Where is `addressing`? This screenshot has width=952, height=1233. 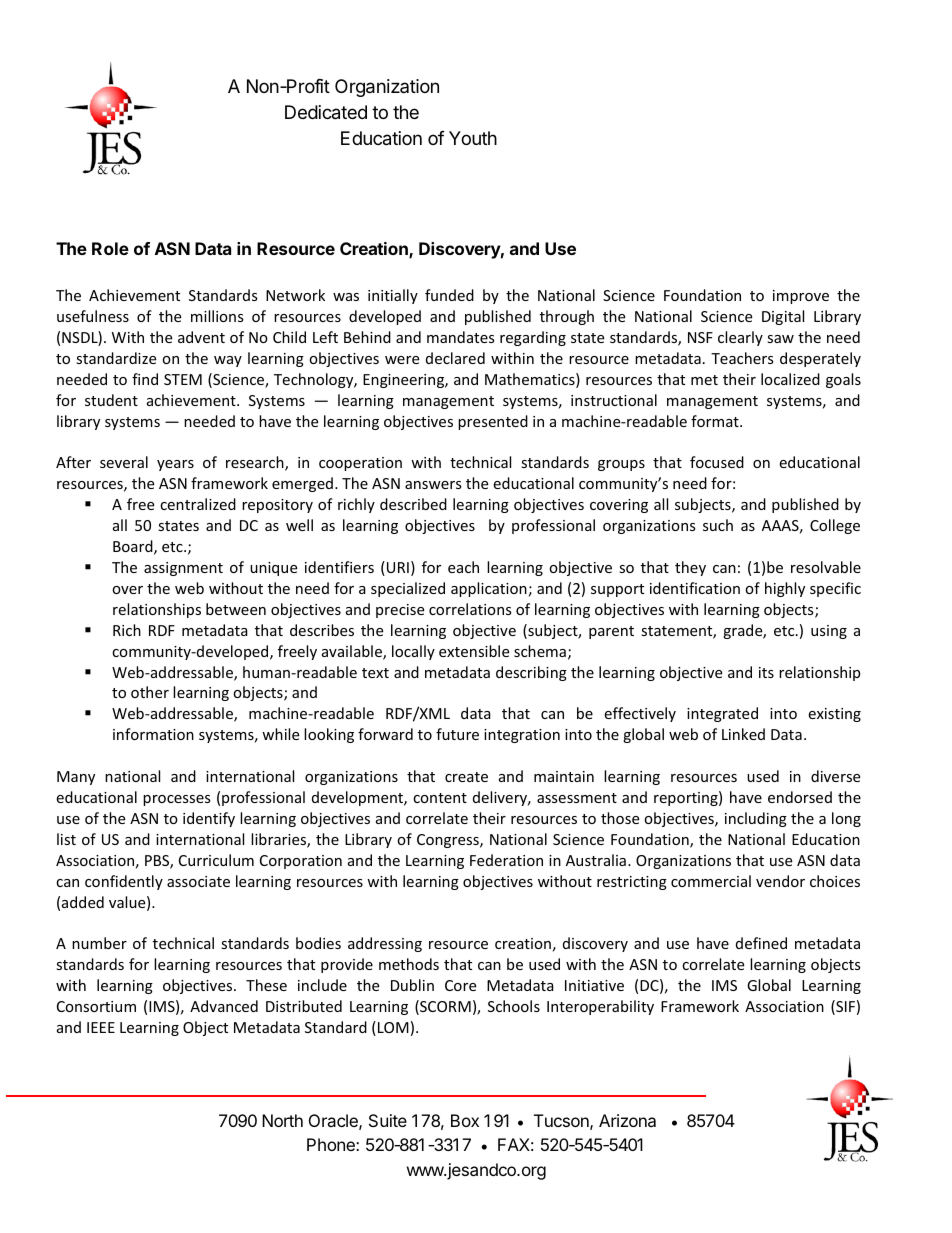
addressing is located at coordinates (385, 944).
